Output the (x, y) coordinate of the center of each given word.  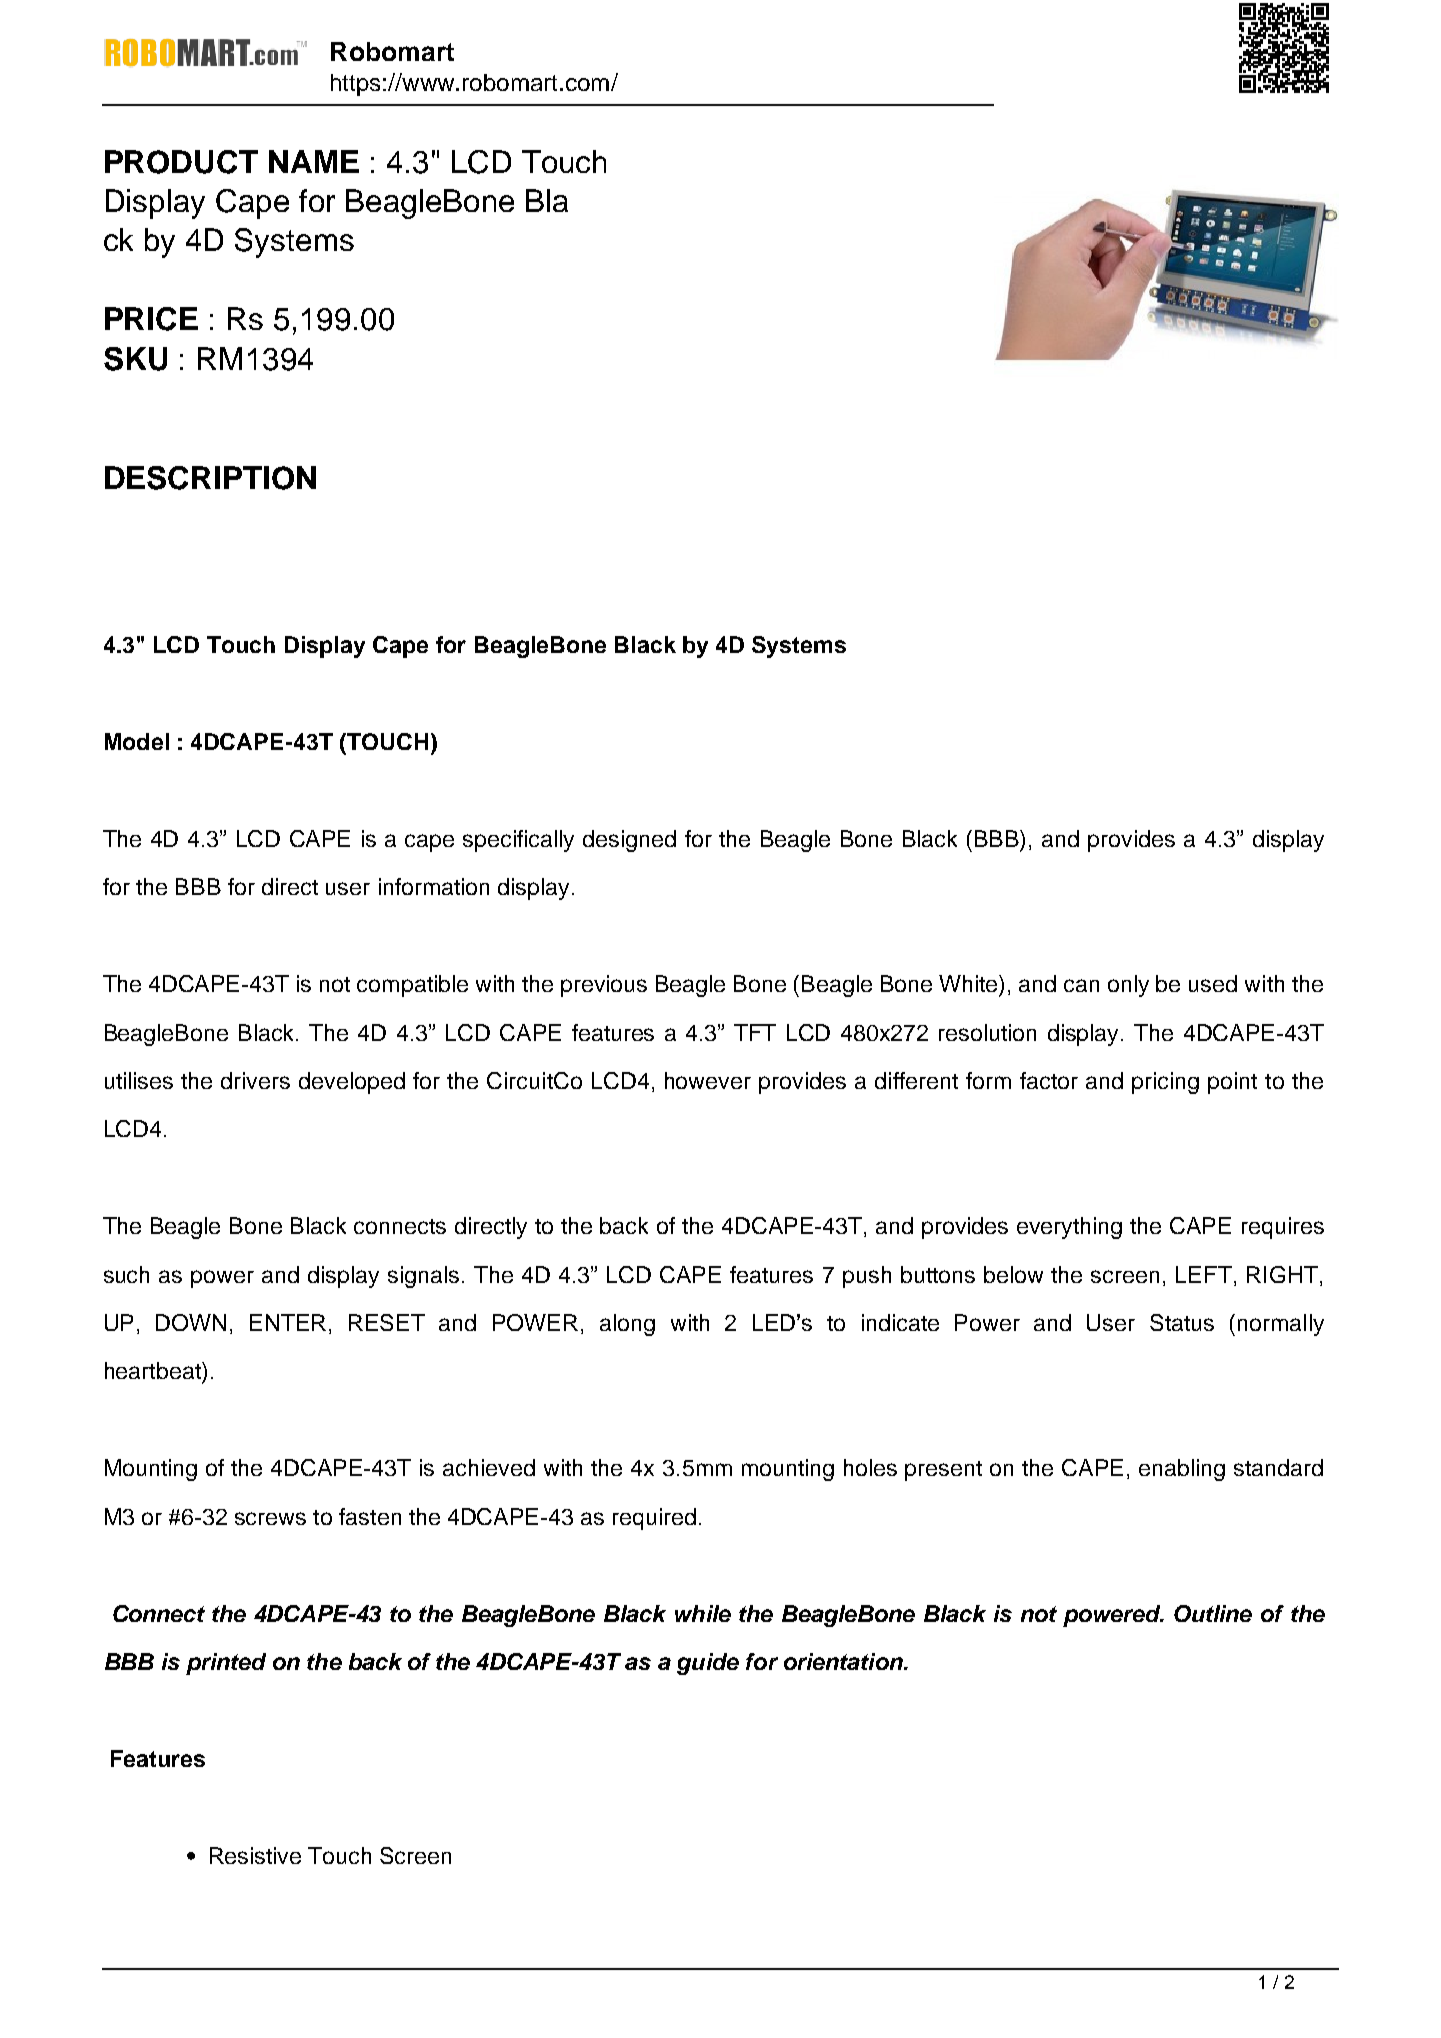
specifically (518, 841)
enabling (1182, 1470)
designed (629, 841)
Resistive (255, 1855)
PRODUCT (181, 162)
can (1081, 985)
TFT (755, 1032)
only (1128, 986)
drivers (255, 1080)
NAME (314, 161)
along (627, 1325)
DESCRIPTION (210, 478)
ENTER (288, 1322)
